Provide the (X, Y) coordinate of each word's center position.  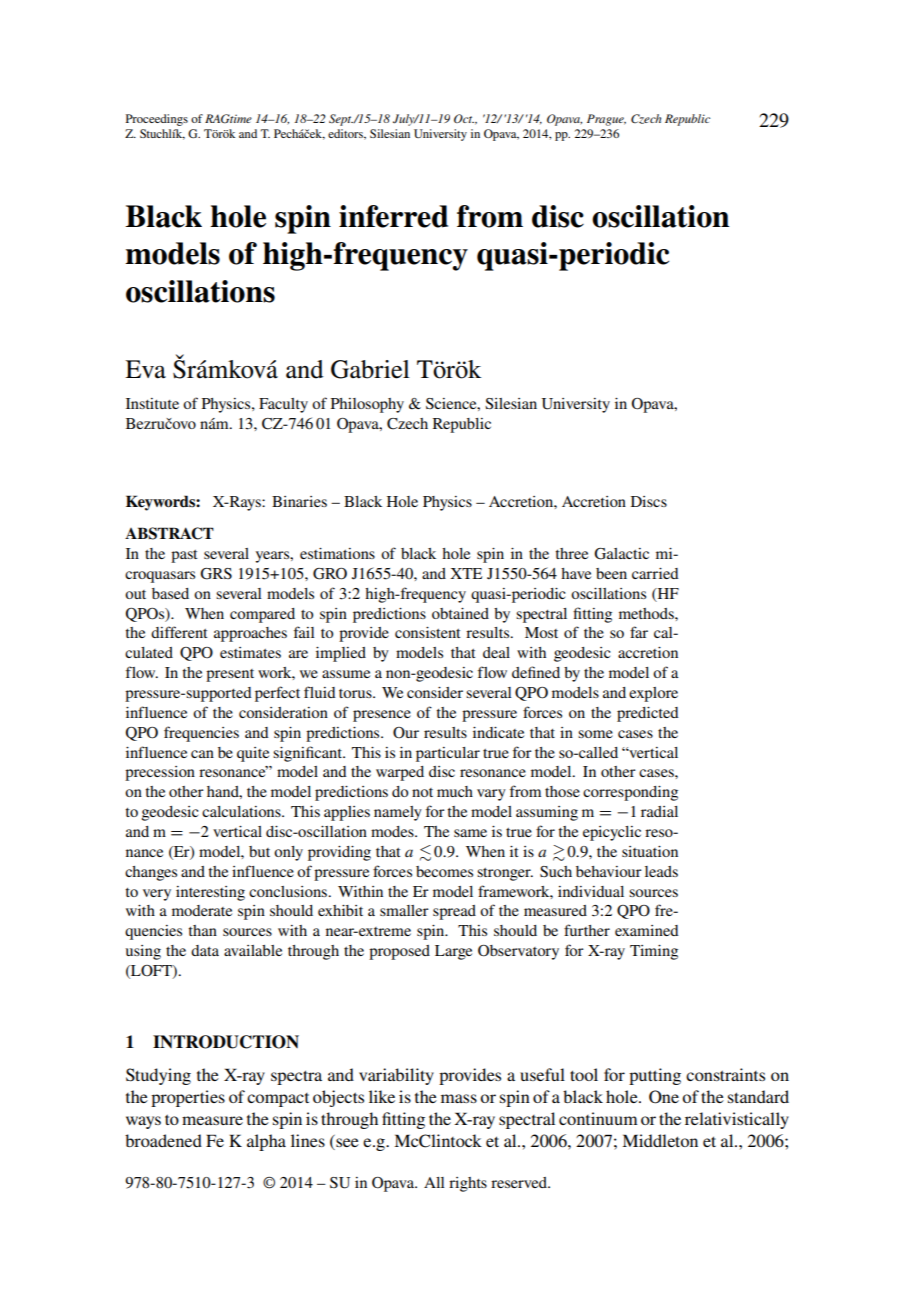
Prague (606, 120)
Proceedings (157, 120)
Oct (464, 118)
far (639, 632)
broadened (163, 1140)
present (230, 675)
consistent (428, 632)
